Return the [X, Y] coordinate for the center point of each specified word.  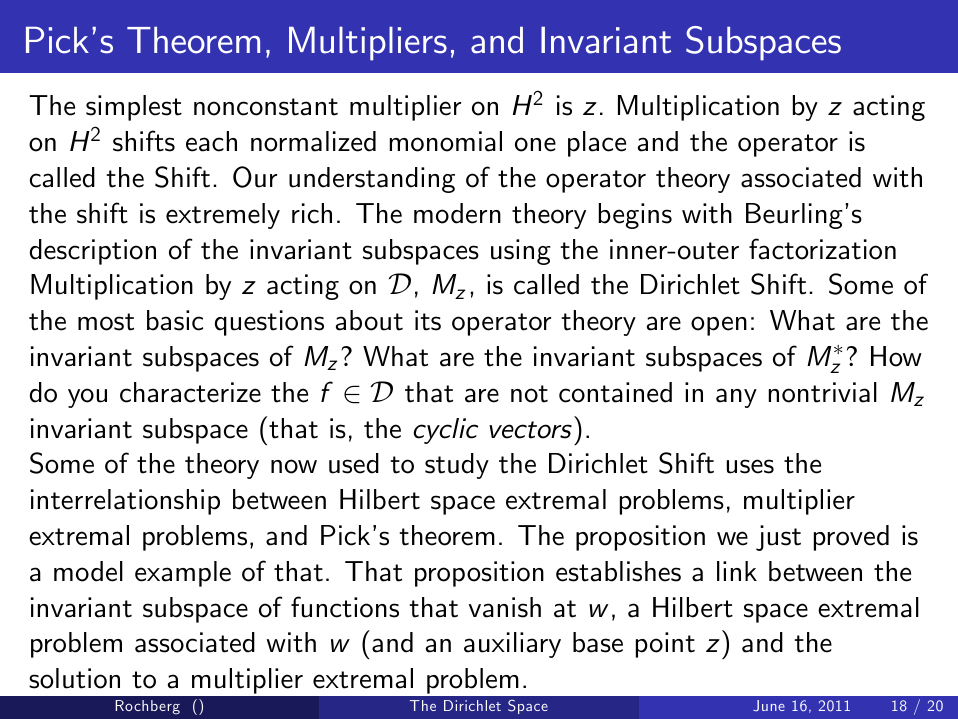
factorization [822, 249]
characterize [190, 392]
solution [74, 678]
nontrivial [823, 392]
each [211, 141]
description [93, 252]
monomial [446, 141]
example [183, 574]
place [597, 144]
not [529, 394]
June [769, 705]
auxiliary [512, 645]
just [778, 538]
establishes [618, 571]
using [521, 252]
